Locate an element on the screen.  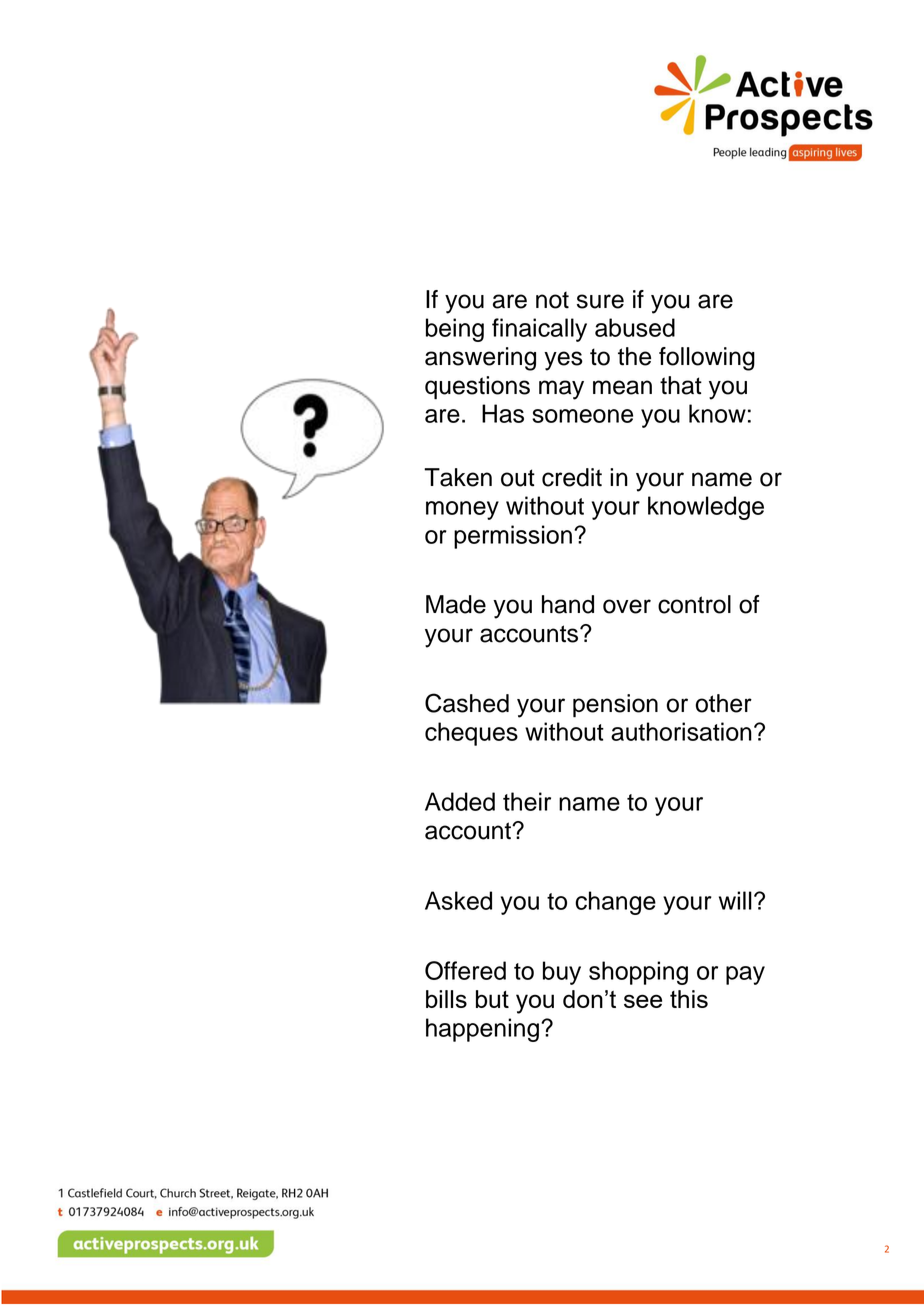
permission is located at coordinates (513, 537).
